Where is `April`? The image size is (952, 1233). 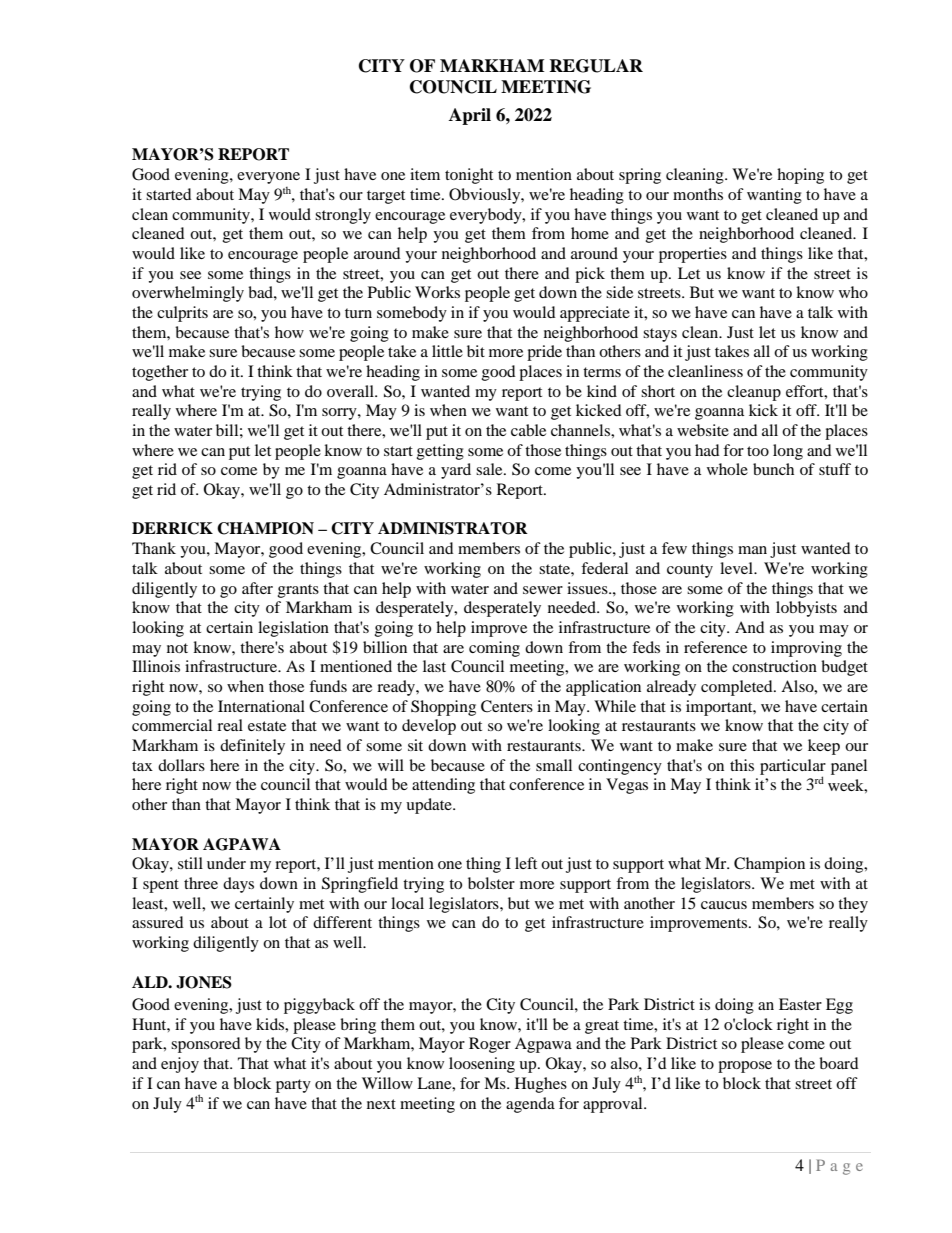
April is located at coordinates (470, 116).
